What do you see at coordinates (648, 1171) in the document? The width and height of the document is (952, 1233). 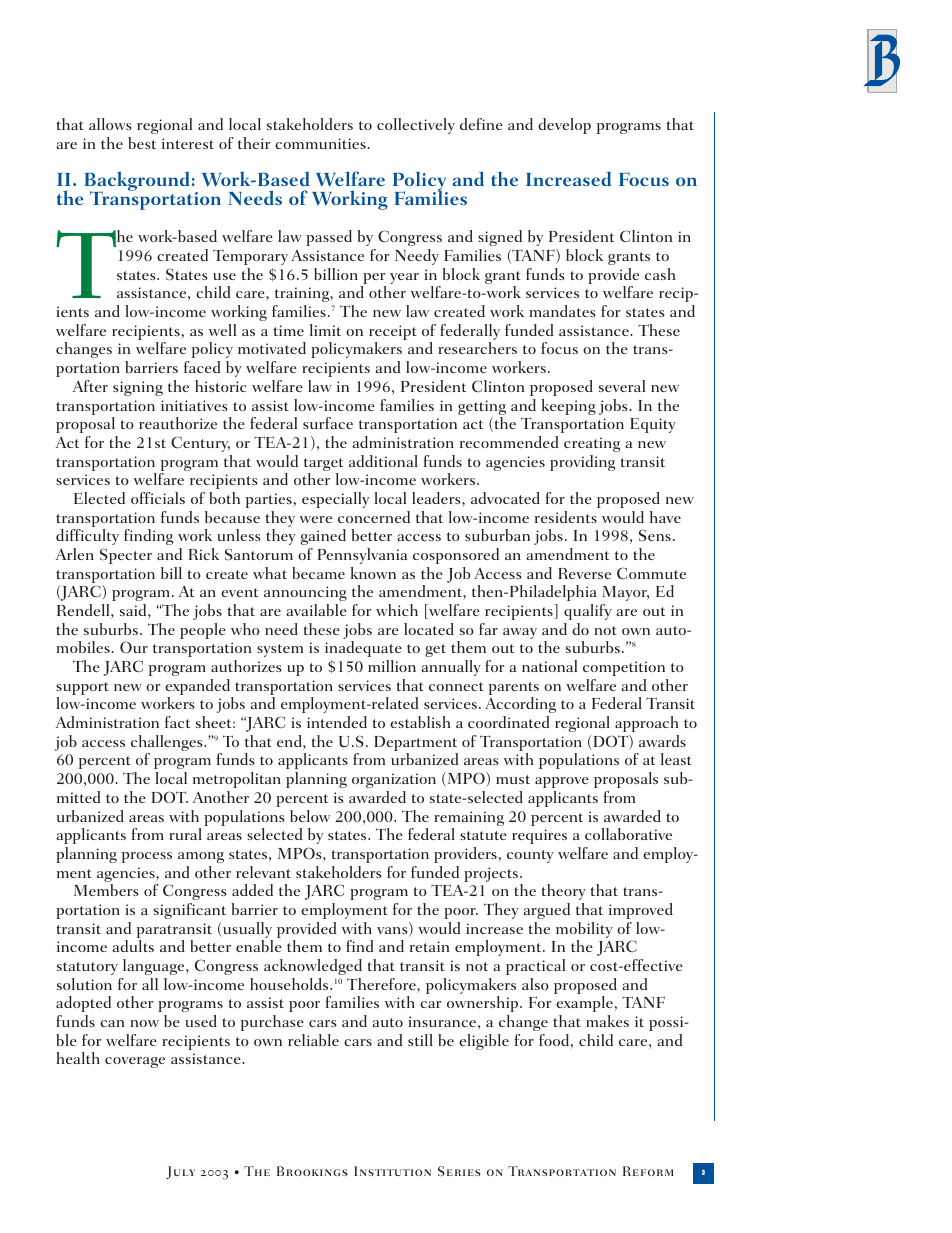 I see `Reform` at bounding box center [648, 1171].
